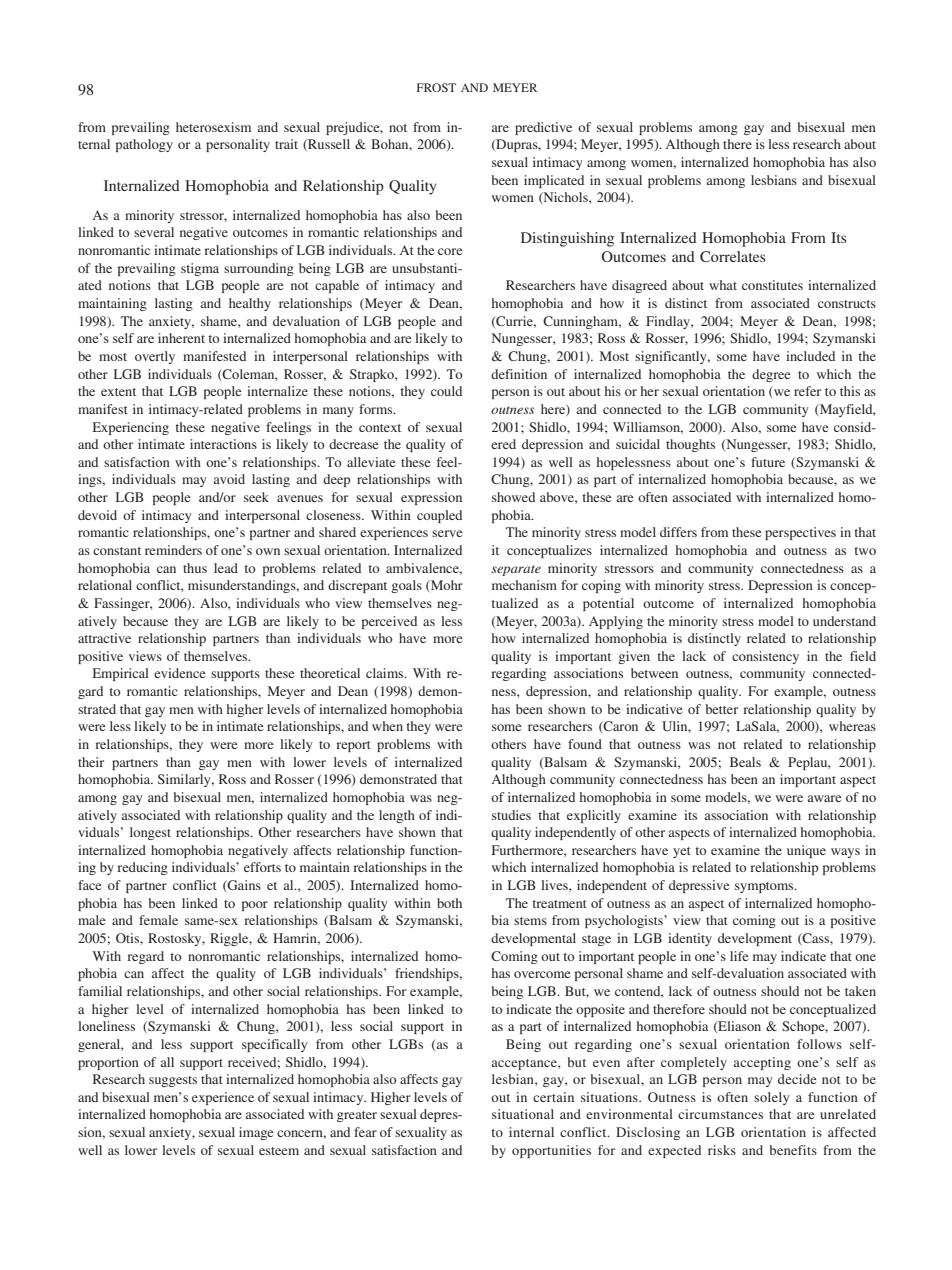  What do you see at coordinates (449, 903) in the image?
I see `both` at bounding box center [449, 903].
